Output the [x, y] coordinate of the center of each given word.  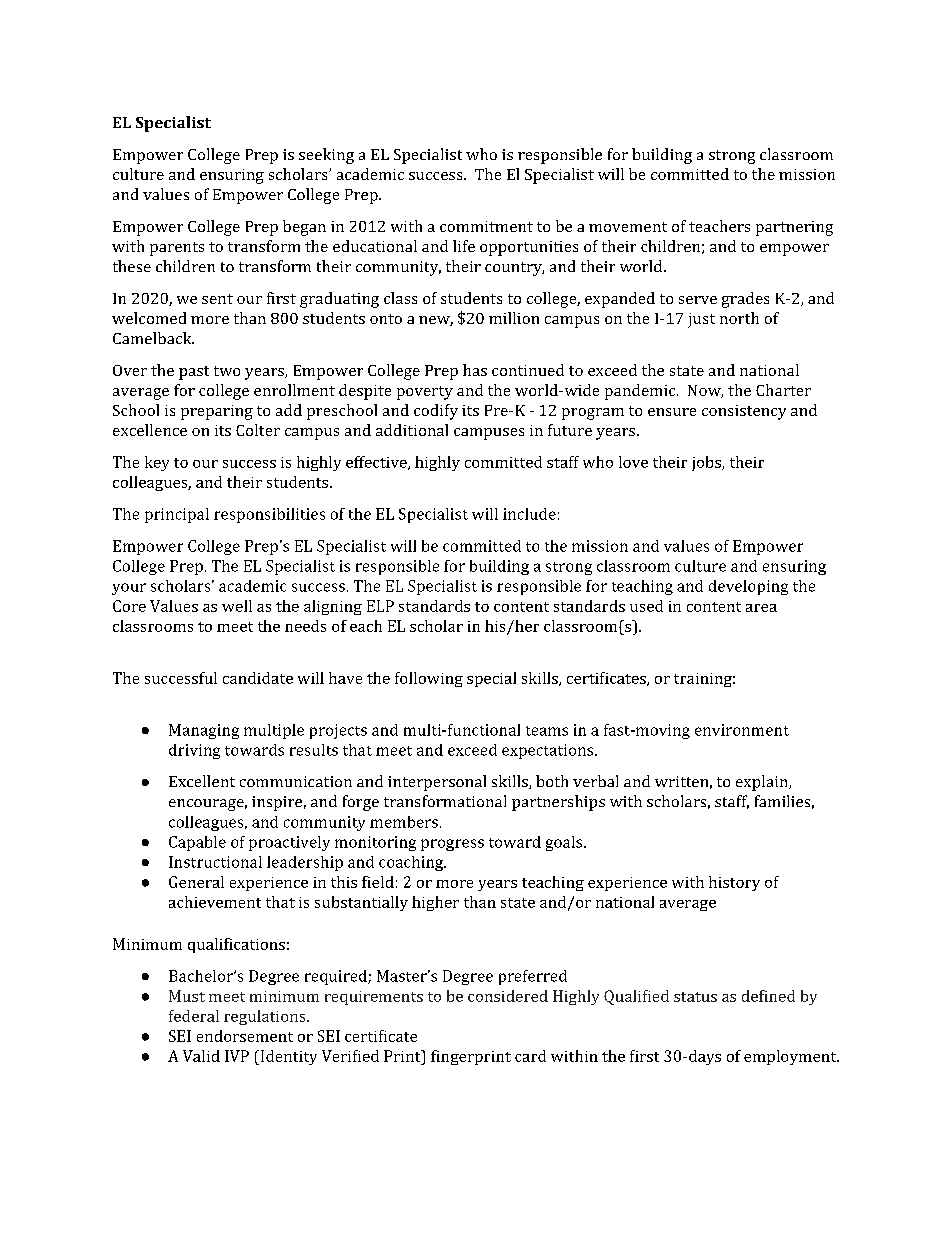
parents [177, 249]
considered [508, 996]
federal [194, 1016]
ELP [380, 606]
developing [748, 587]
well [237, 606]
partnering [794, 228]
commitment [486, 226]
